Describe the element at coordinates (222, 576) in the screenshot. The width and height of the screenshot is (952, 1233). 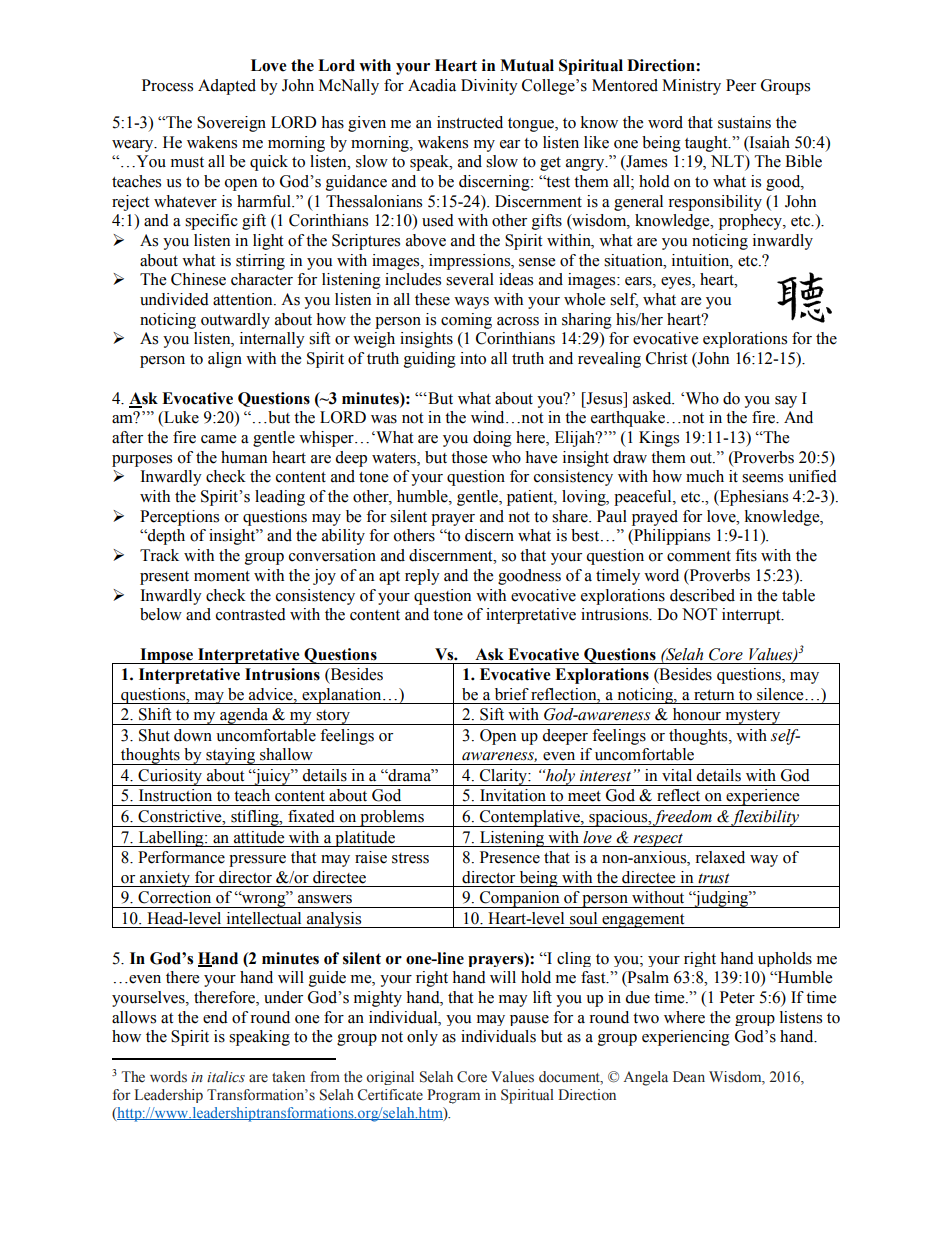
I see `moment` at that location.
